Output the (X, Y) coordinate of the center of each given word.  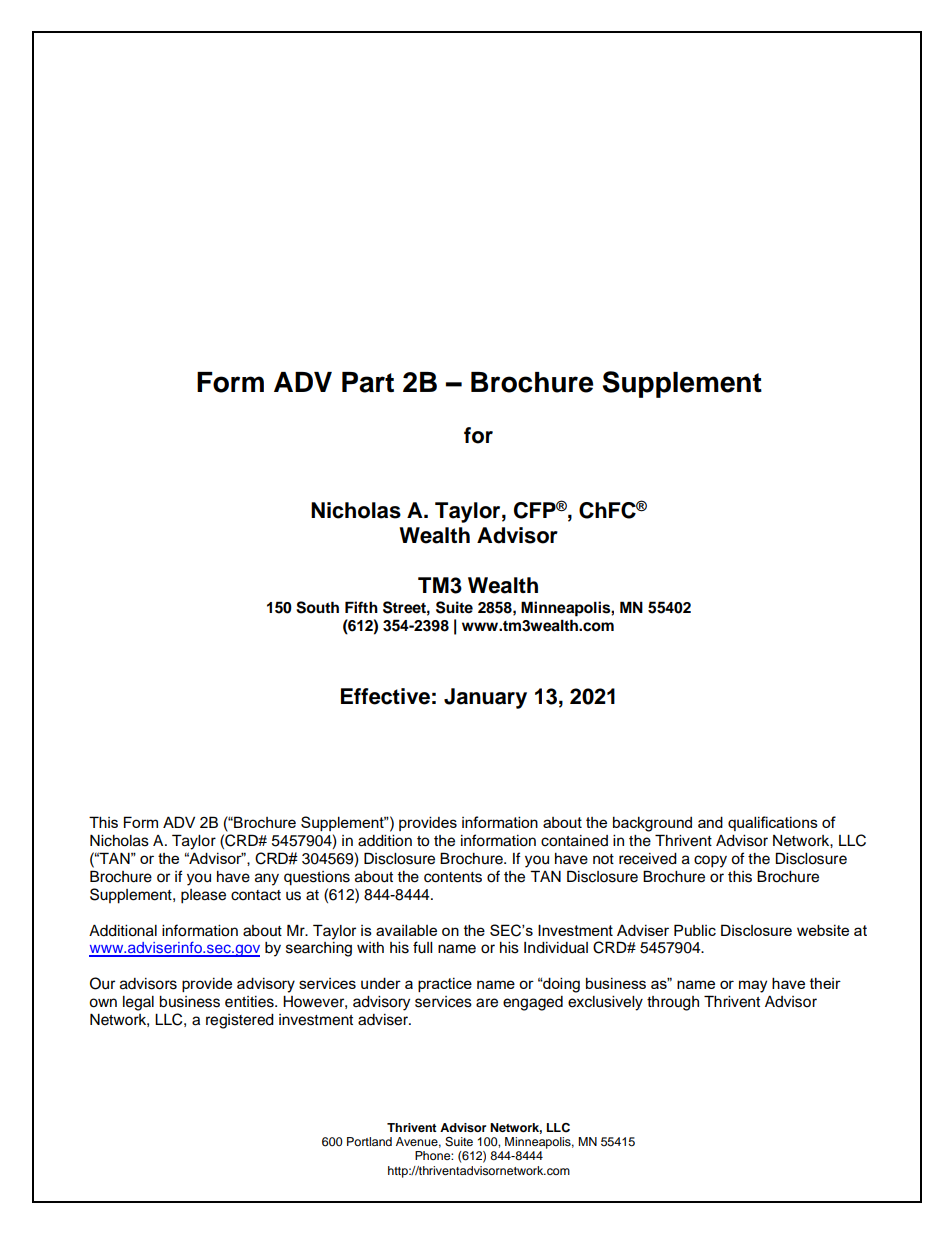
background (652, 824)
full (422, 947)
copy (710, 861)
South (317, 607)
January (485, 698)
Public (695, 930)
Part (368, 382)
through (673, 1003)
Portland (369, 1141)
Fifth (361, 607)
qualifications (773, 823)
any (267, 879)
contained (574, 841)
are (487, 1003)
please (203, 896)
